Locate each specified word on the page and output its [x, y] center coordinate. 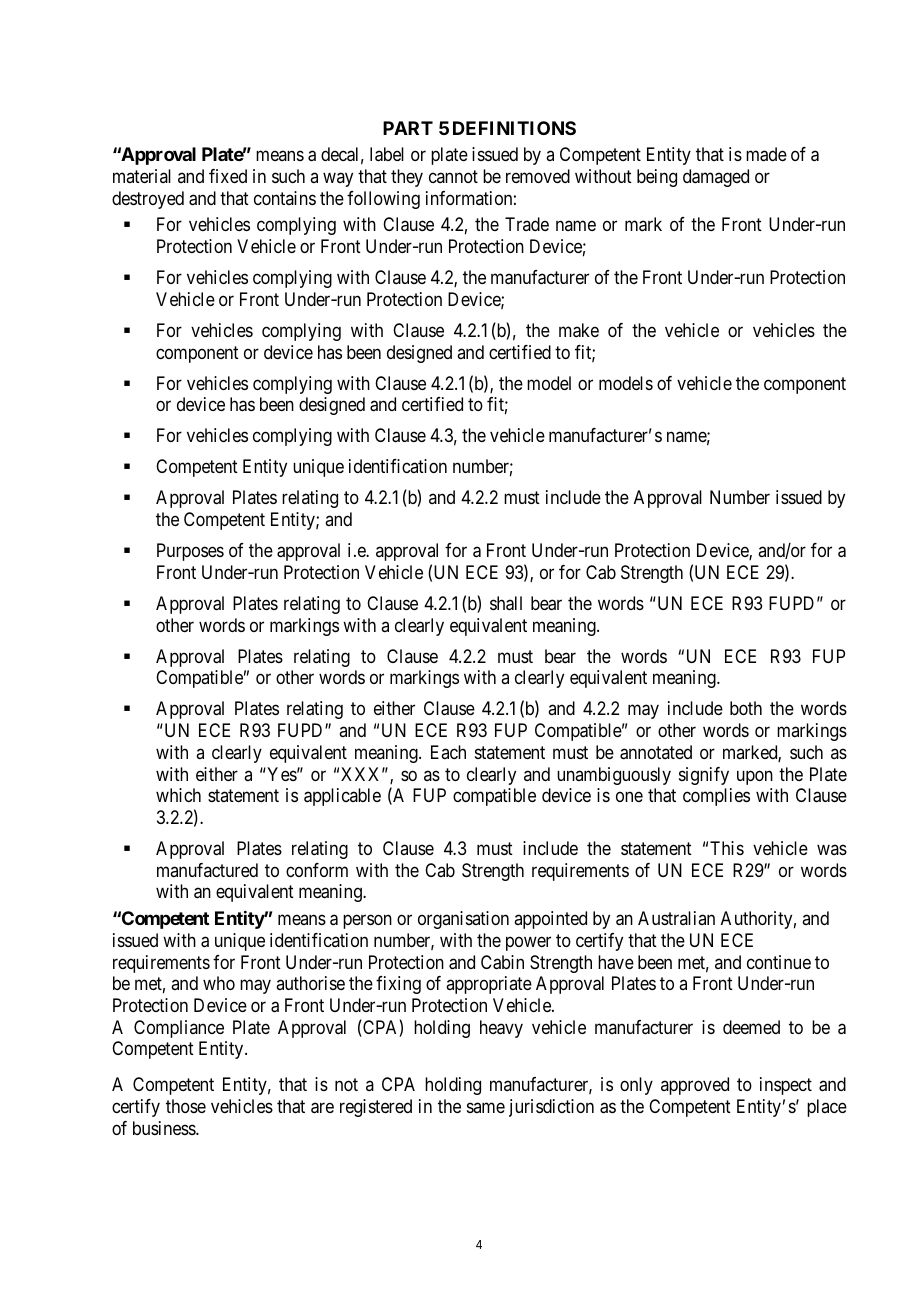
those [186, 1106]
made [766, 154]
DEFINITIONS [514, 128]
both [746, 708]
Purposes [190, 552]
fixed [228, 176]
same [486, 1107]
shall [506, 603]
